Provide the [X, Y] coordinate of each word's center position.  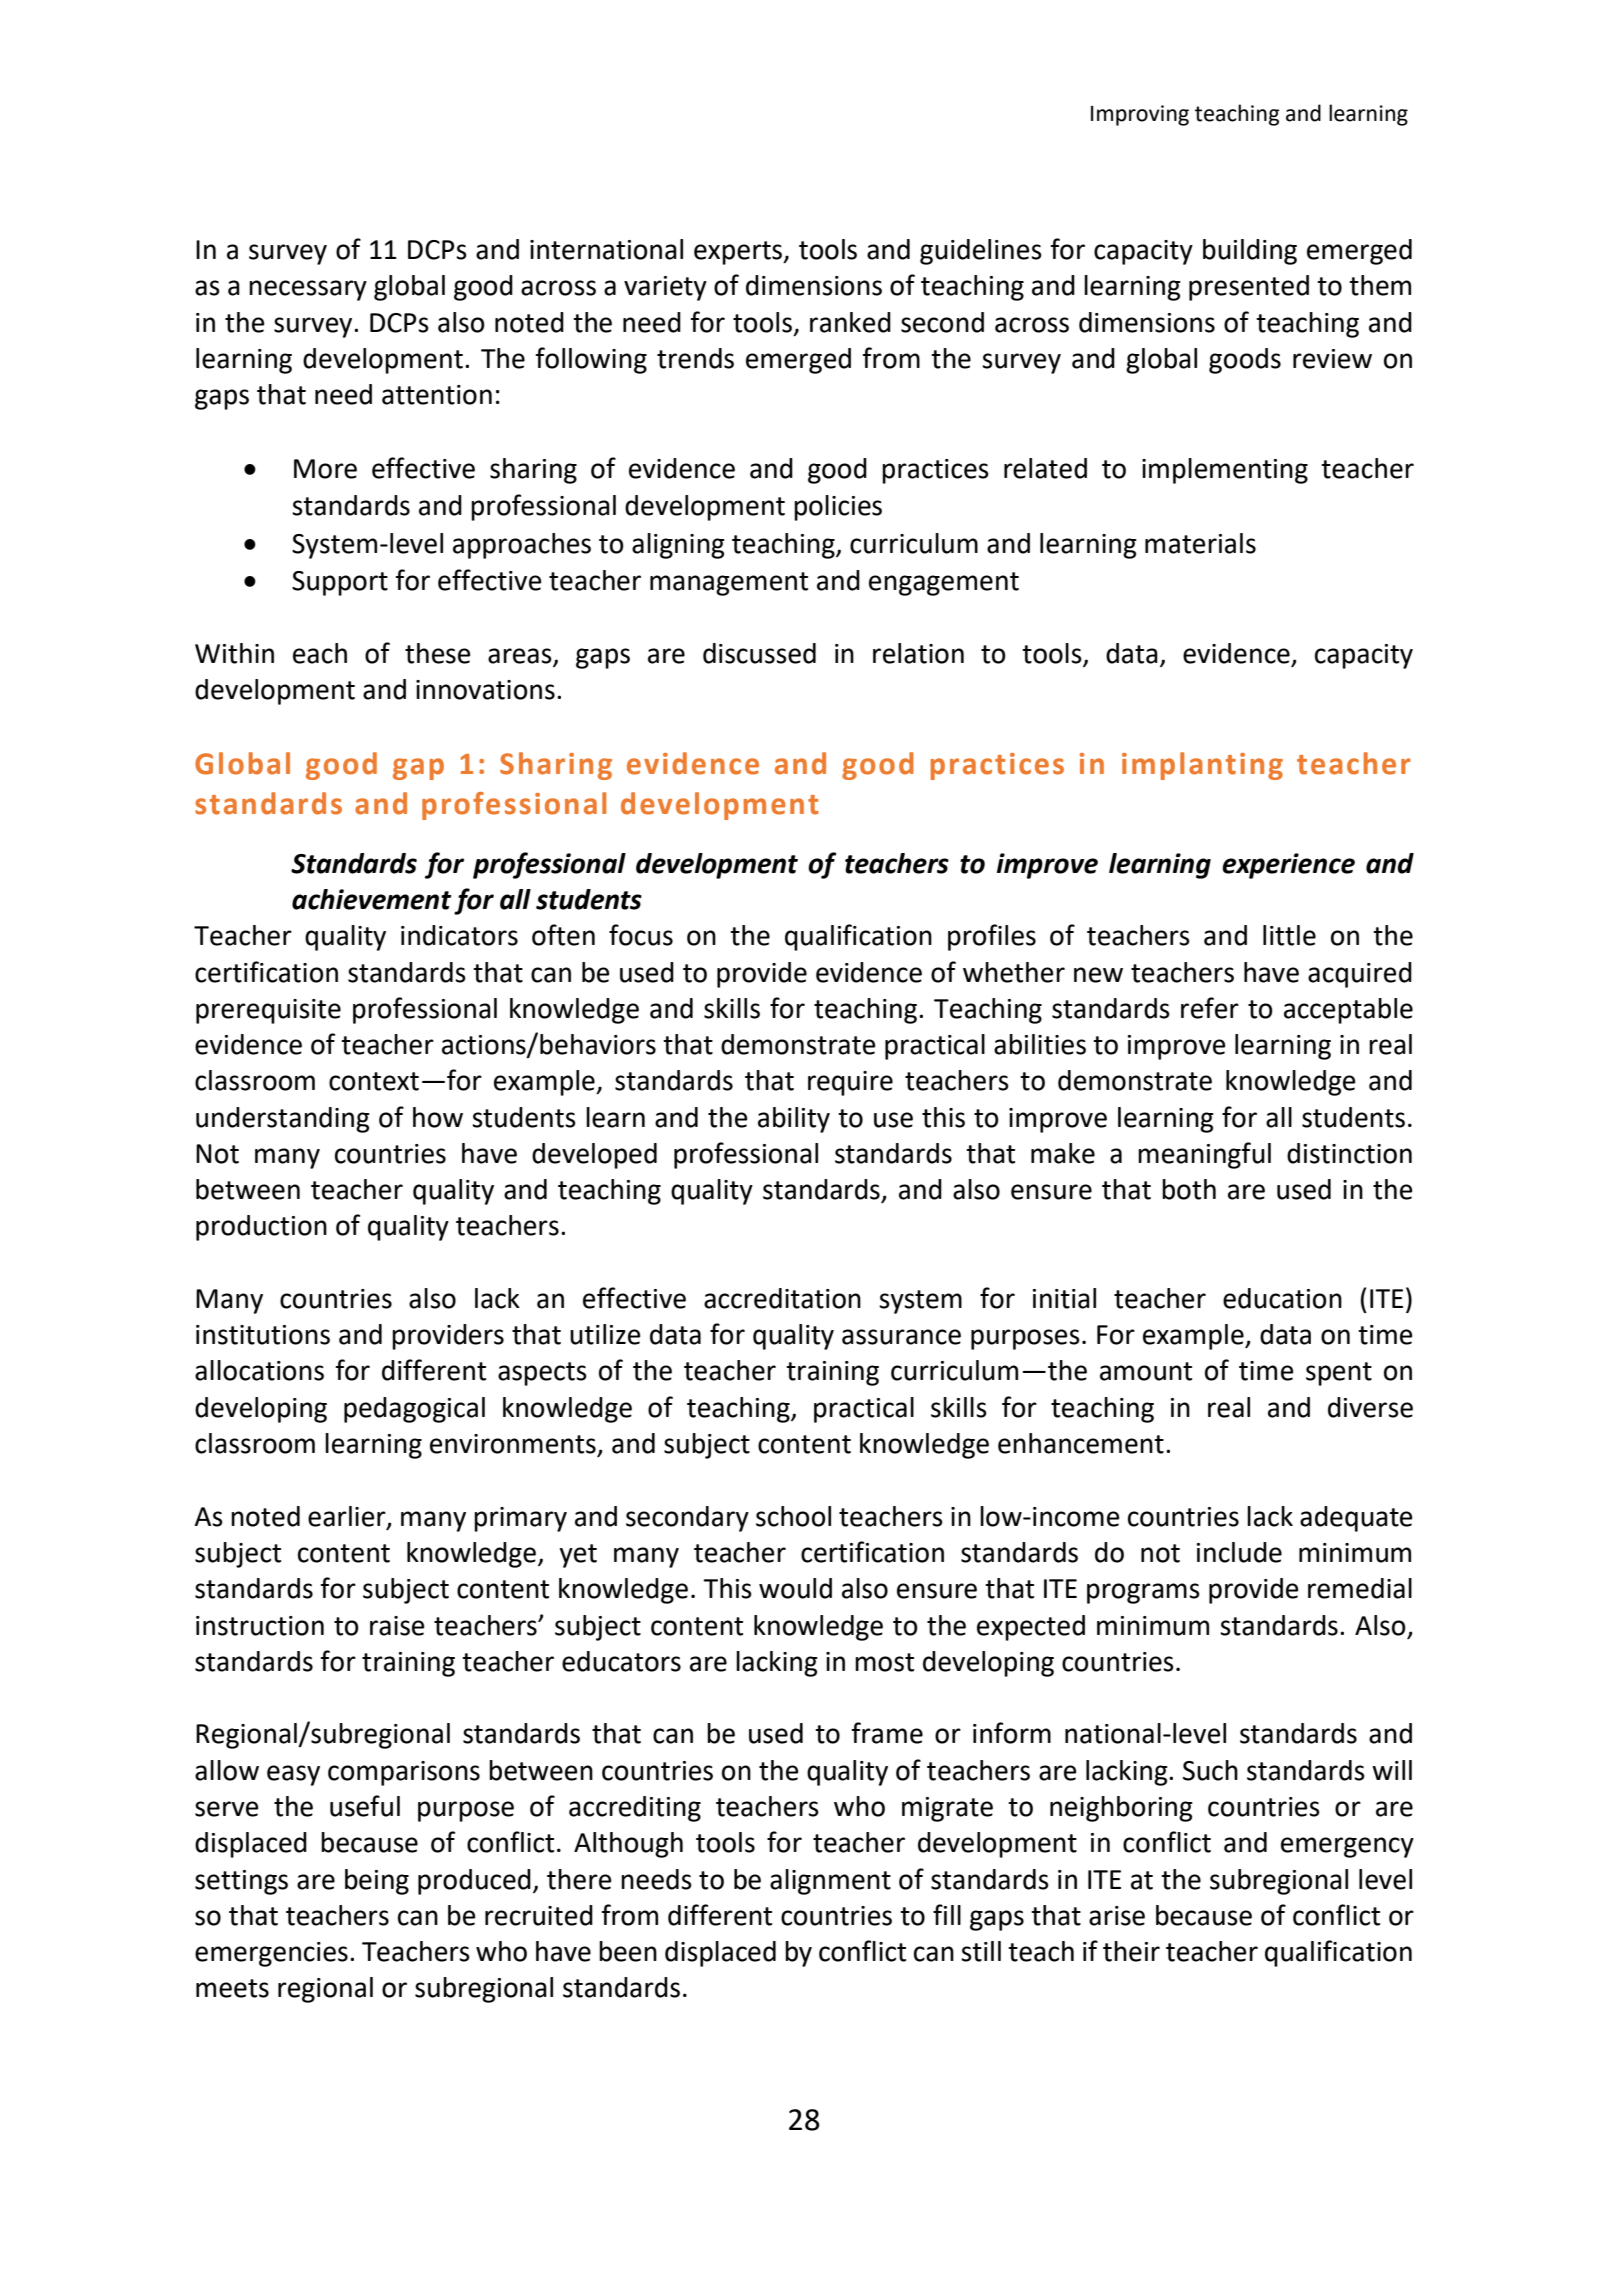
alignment [830, 1882]
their [1131, 1951]
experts [739, 253]
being [377, 1882]
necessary [308, 290]
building [1250, 252]
